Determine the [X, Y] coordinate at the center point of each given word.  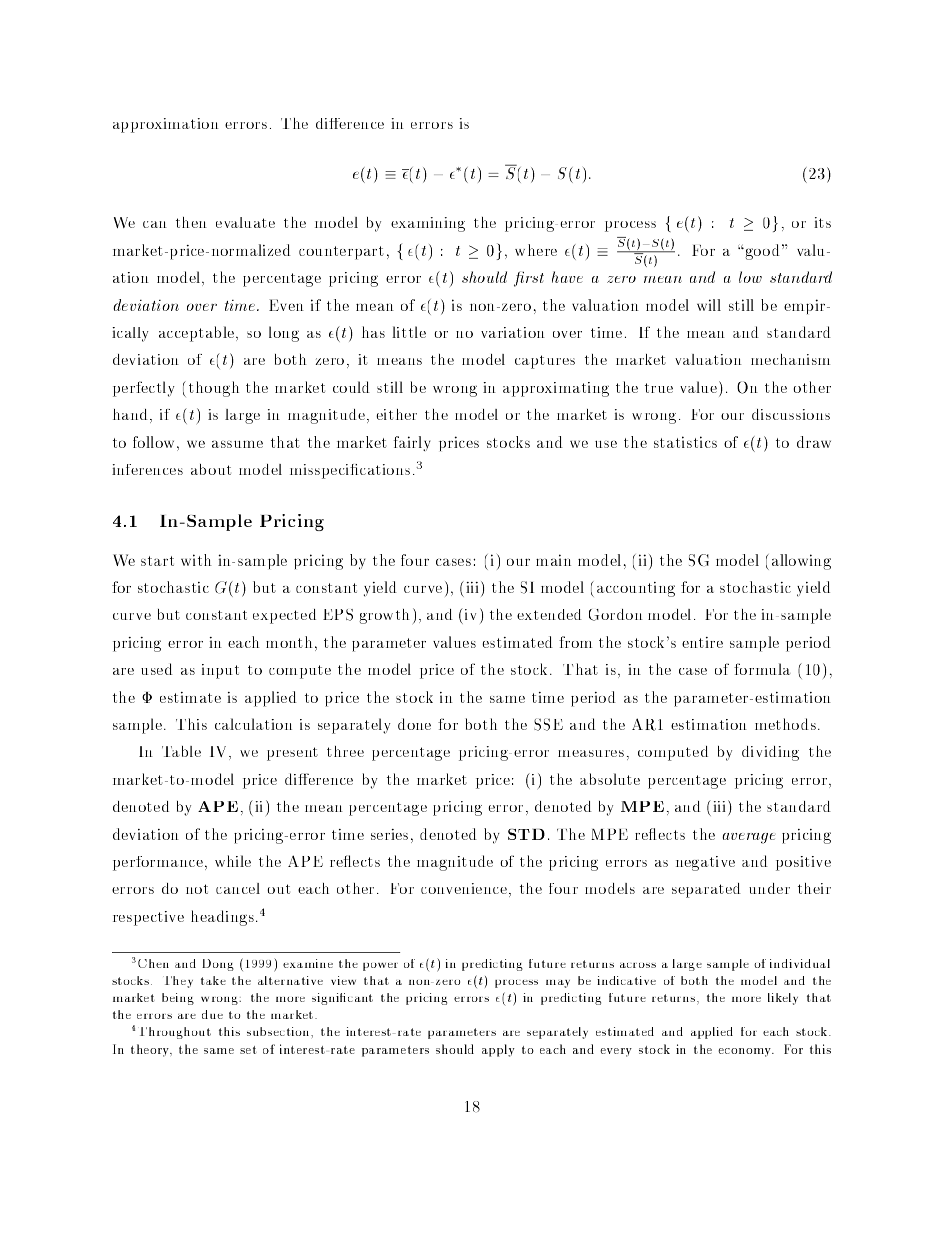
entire [702, 642]
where [536, 250]
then [191, 222]
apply [498, 1050]
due [212, 1014]
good [763, 252]
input [220, 671]
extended [549, 614]
